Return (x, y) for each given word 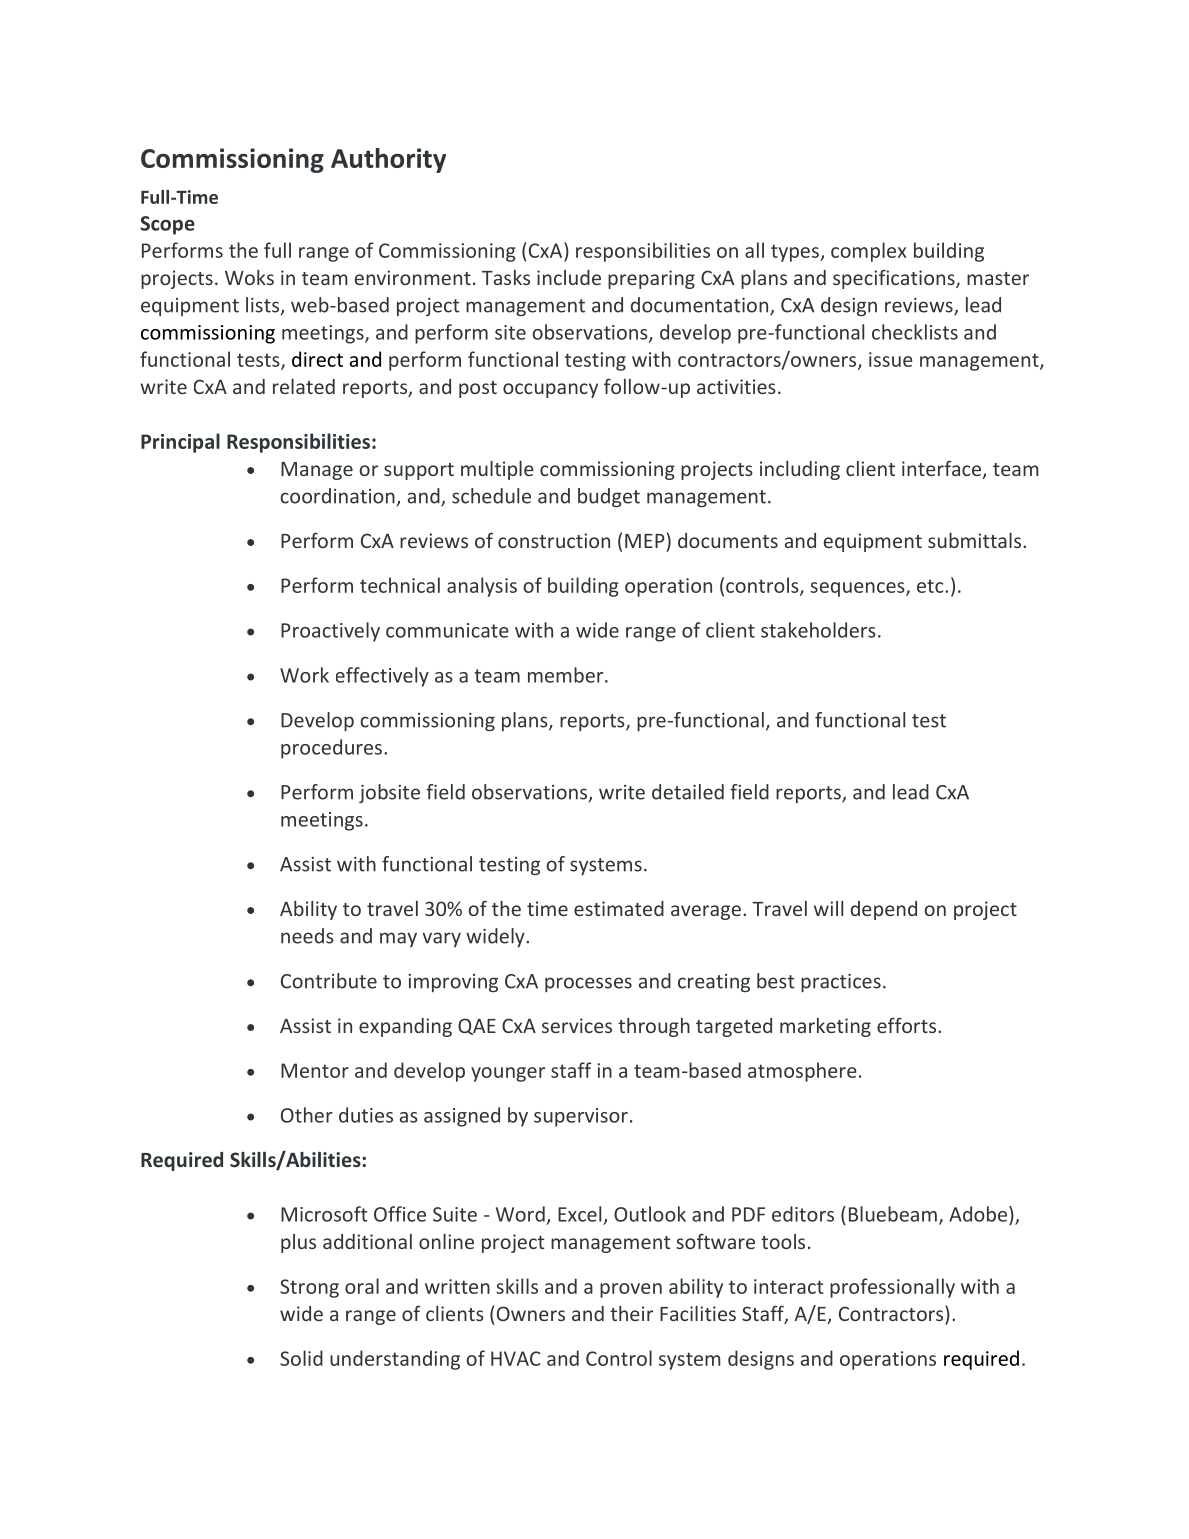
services (577, 1025)
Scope (167, 225)
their (631, 1313)
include (569, 277)
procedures (331, 749)
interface (943, 469)
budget (609, 497)
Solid (301, 1358)
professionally (892, 1288)
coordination (337, 496)
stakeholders (818, 630)
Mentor (315, 1070)
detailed (688, 792)
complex (869, 252)
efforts (908, 1025)
